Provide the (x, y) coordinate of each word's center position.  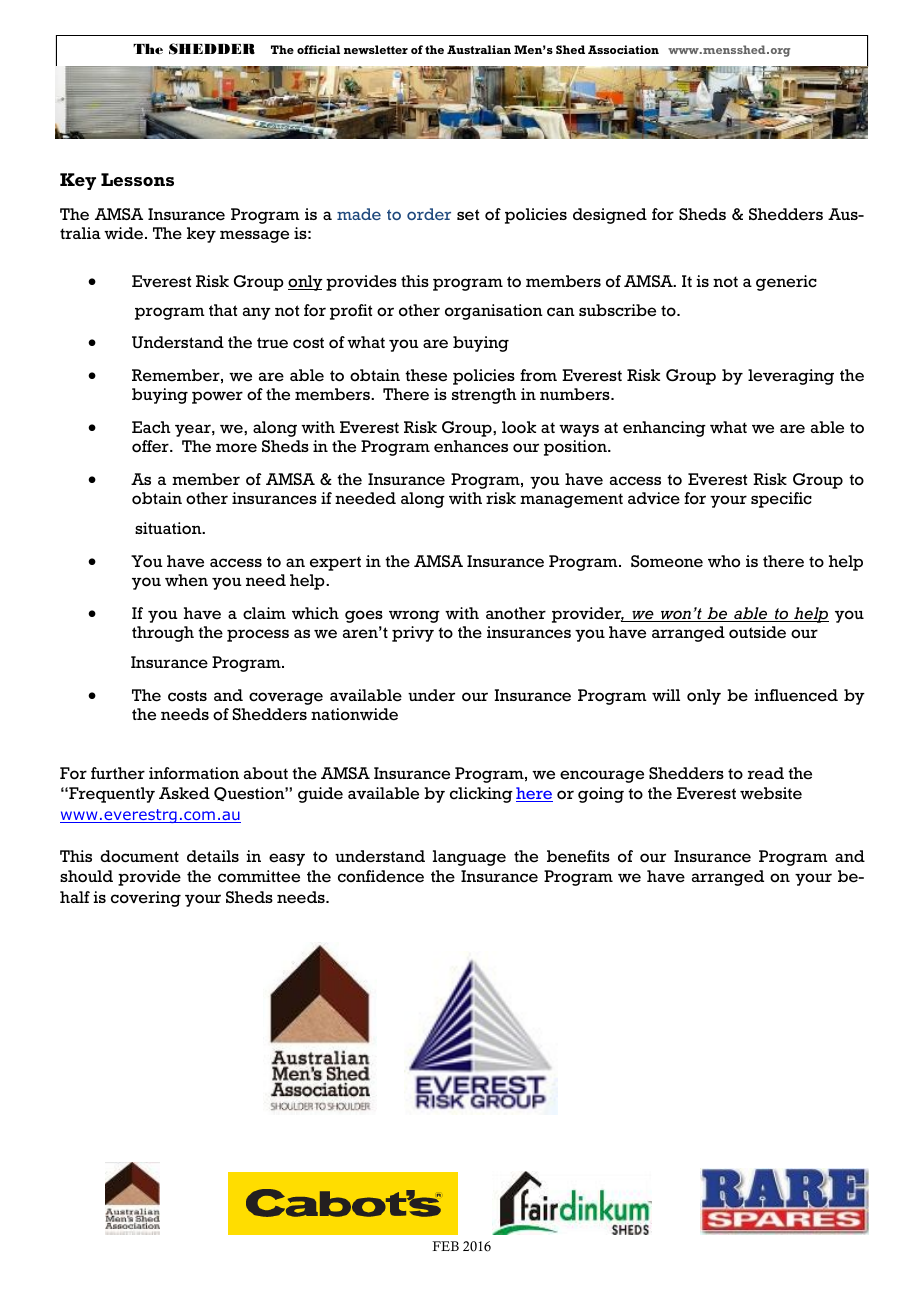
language (469, 858)
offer (151, 446)
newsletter (376, 49)
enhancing (664, 429)
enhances (471, 446)
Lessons (137, 179)
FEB (445, 1246)
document (139, 856)
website (771, 793)
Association (623, 49)
